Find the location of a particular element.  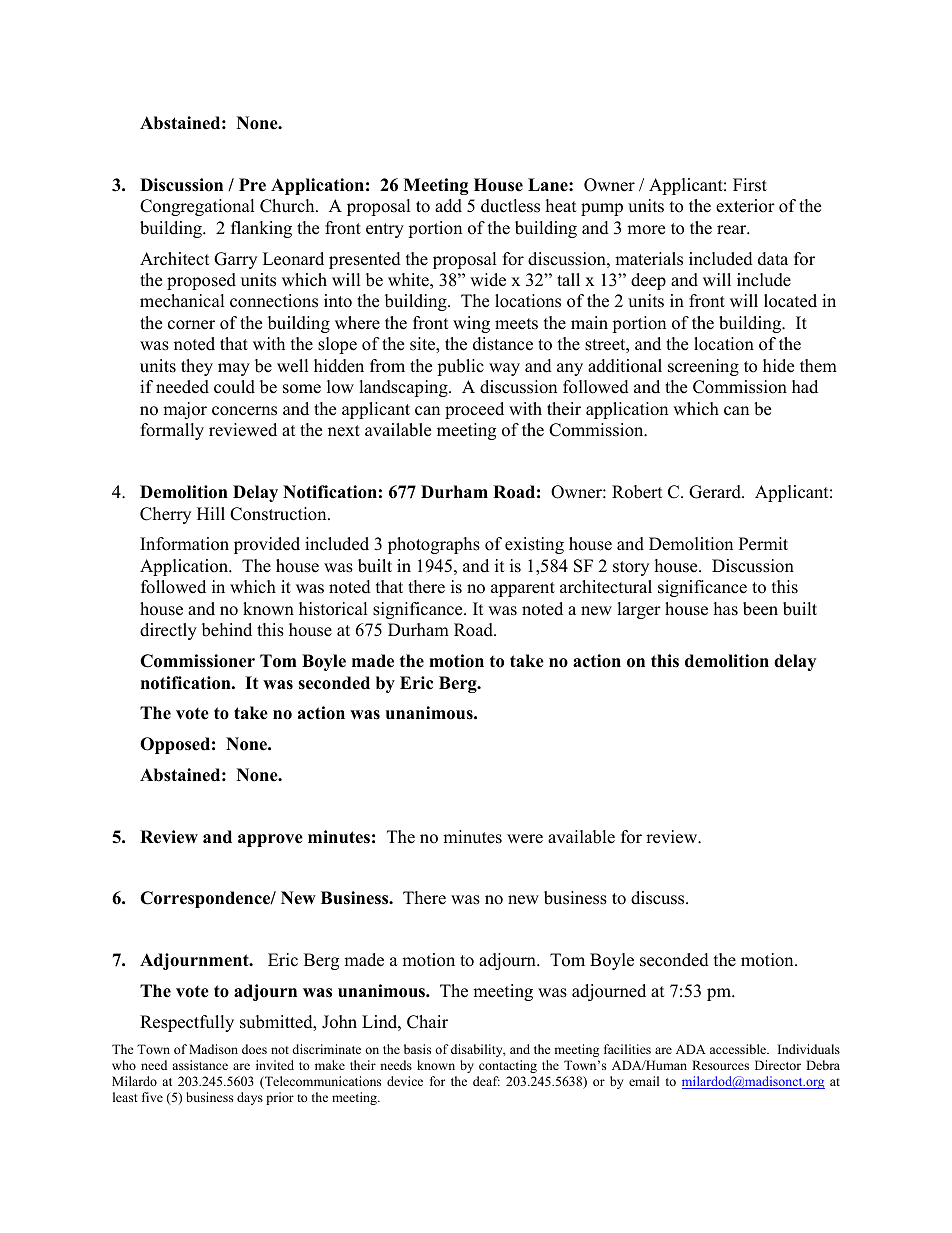

approve is located at coordinates (270, 840).
